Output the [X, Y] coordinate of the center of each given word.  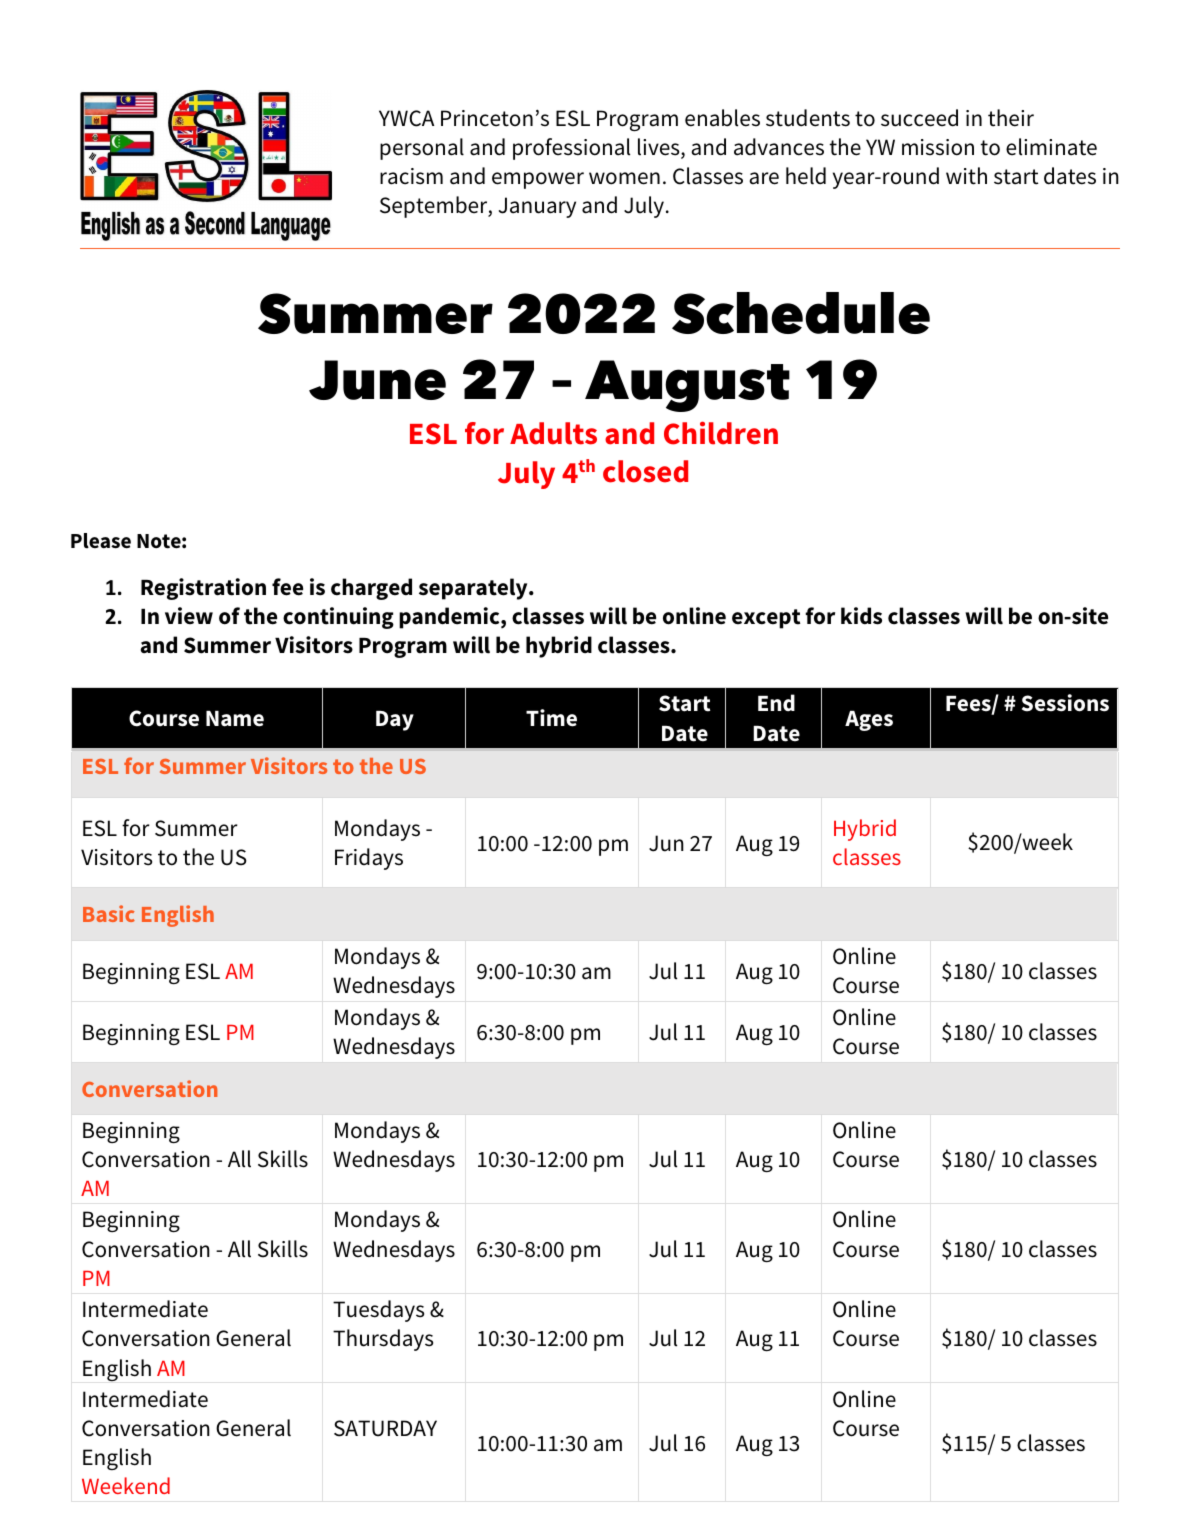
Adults [553, 433]
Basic [109, 913]
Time [551, 718]
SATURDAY [385, 1428]
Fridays [369, 859]
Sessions [1065, 703]
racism [411, 176]
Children [721, 433]
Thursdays [383, 1340]
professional [571, 149]
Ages [869, 721]
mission [938, 147]
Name [235, 719]
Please [101, 541]
